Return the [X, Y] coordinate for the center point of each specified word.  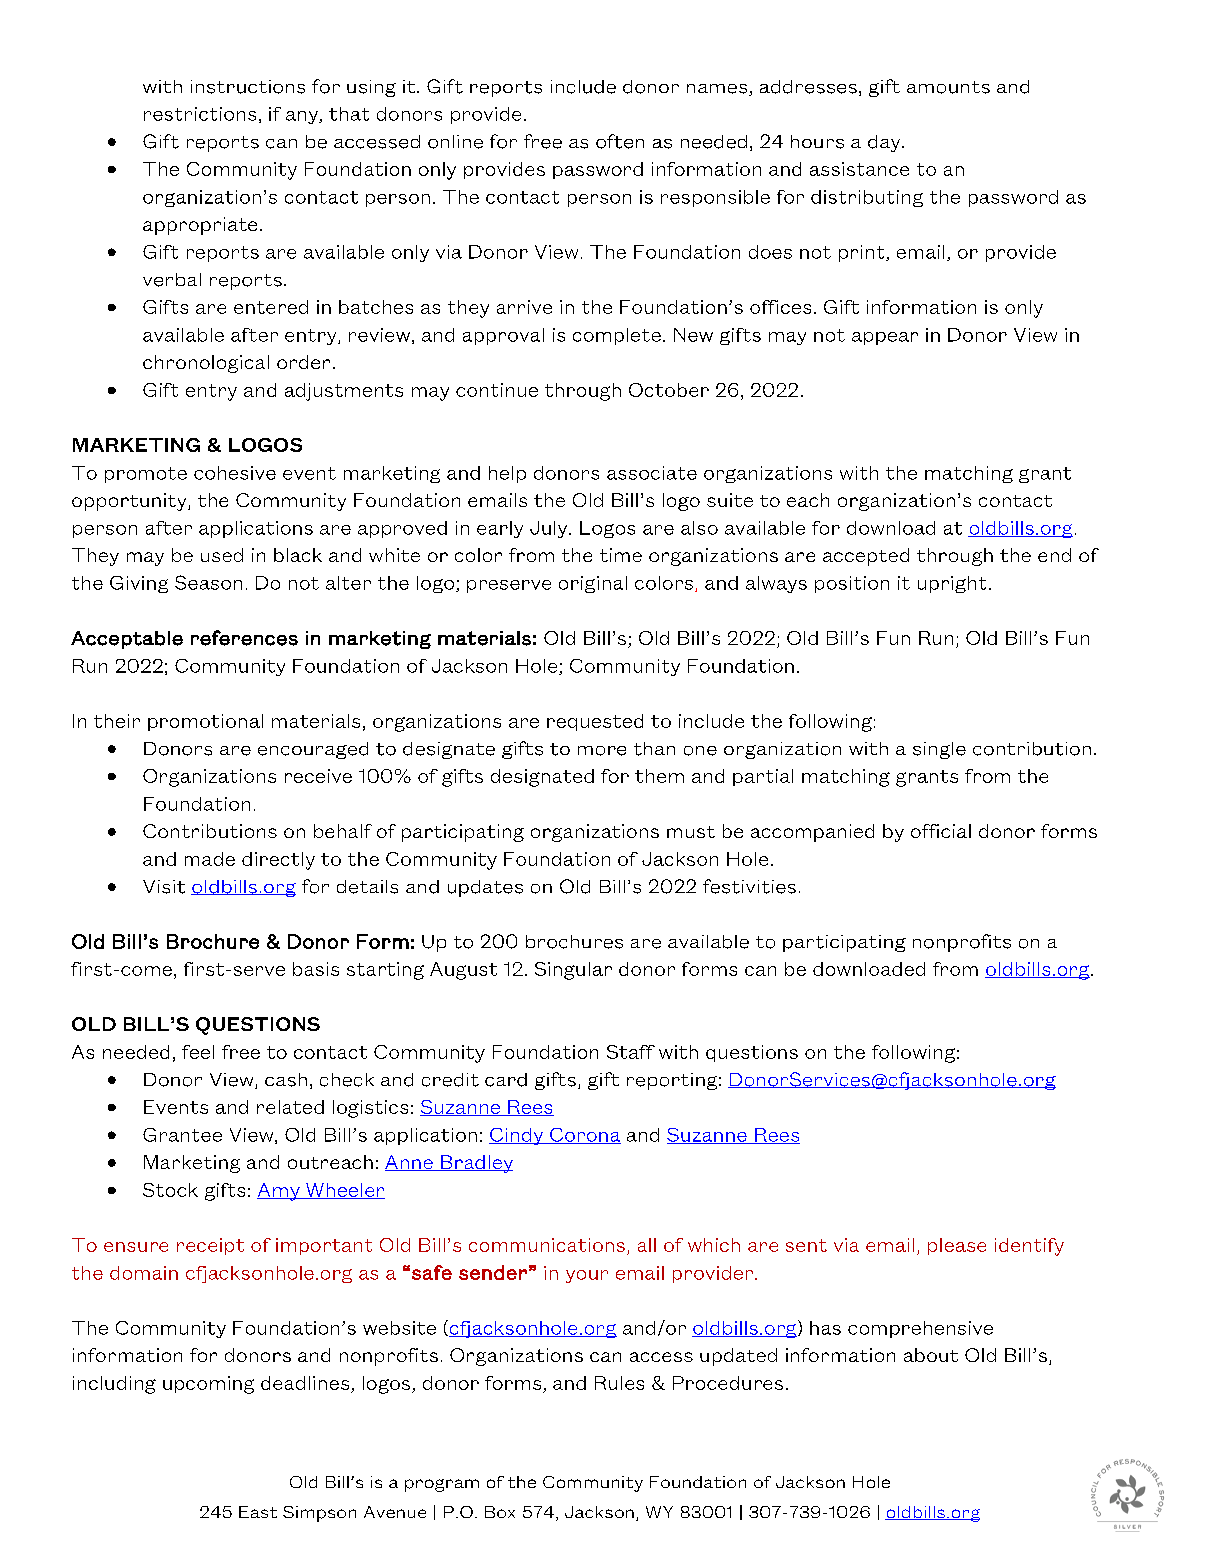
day [885, 143]
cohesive [235, 473]
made [210, 859]
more [602, 751]
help [507, 474]
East [258, 1512]
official [941, 831]
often [620, 141]
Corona [584, 1136]
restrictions [200, 114]
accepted [866, 557]
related [290, 1107]
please [957, 1246]
